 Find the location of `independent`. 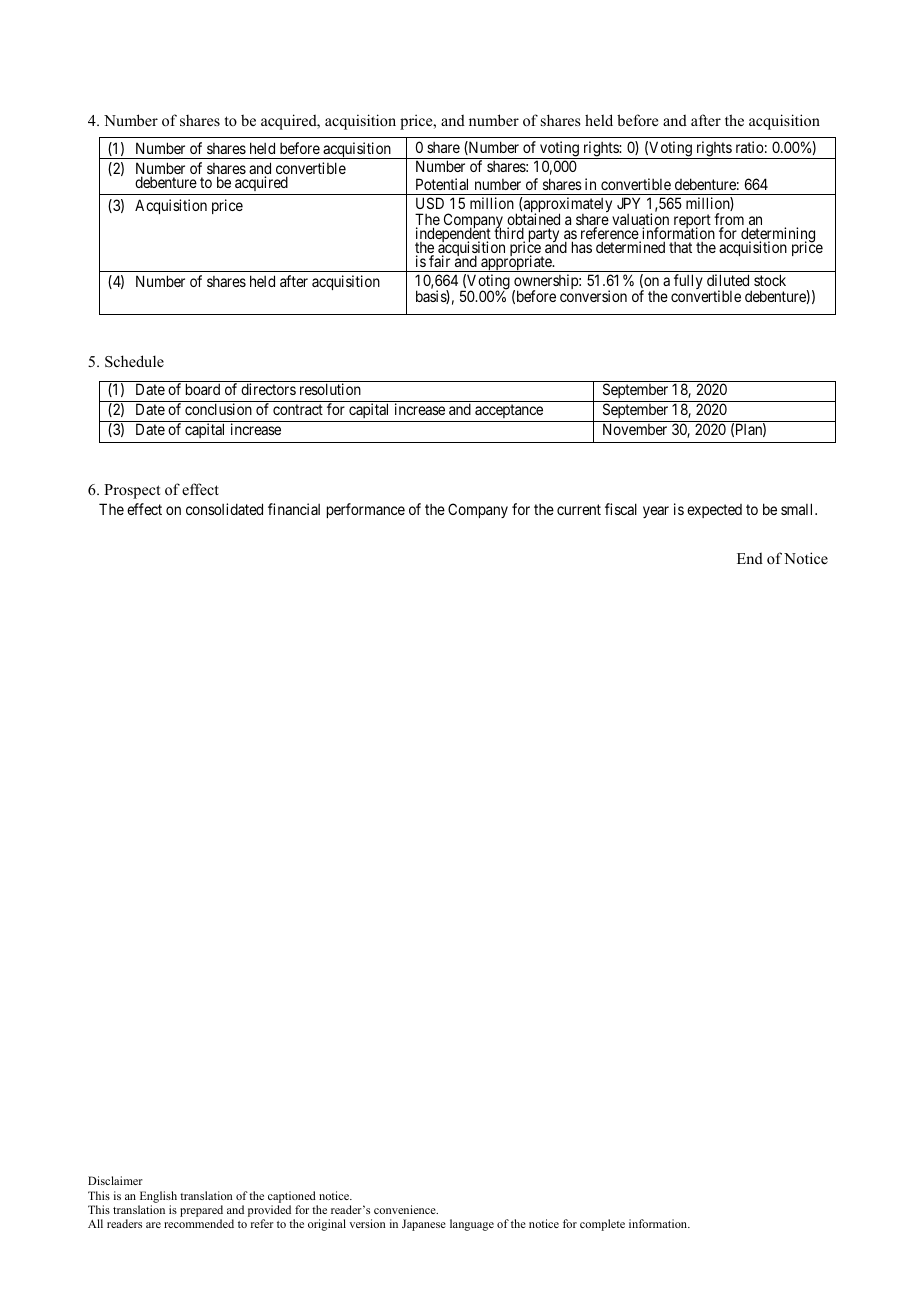

independent is located at coordinates (454, 236).
